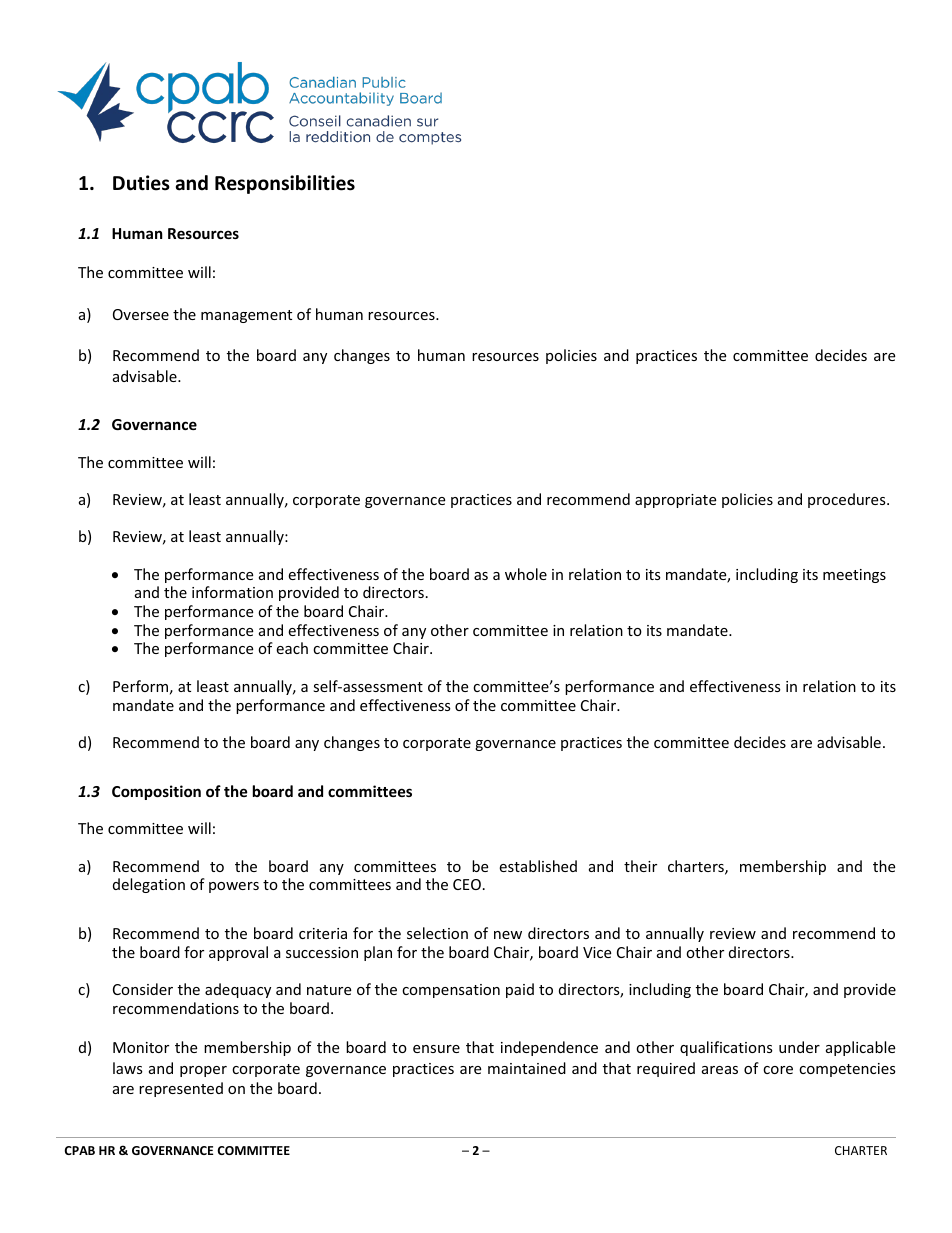 The image size is (952, 1233). Describe the element at coordinates (246, 316) in the screenshot. I see `management` at that location.
